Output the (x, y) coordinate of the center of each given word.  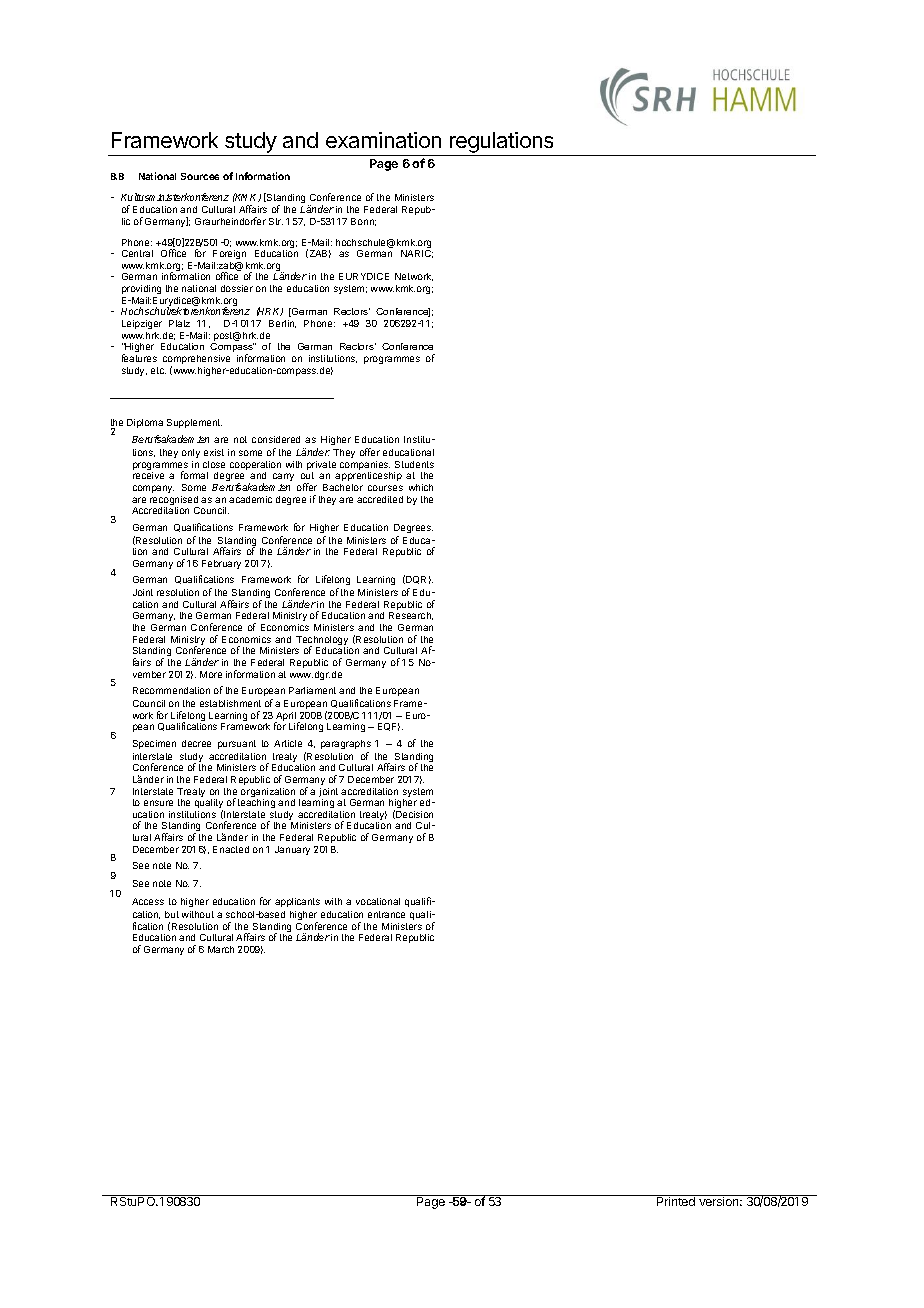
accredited (380, 499)
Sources (200, 176)
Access (148, 901)
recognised (174, 502)
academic (250, 499)
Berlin (282, 324)
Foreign (229, 256)
